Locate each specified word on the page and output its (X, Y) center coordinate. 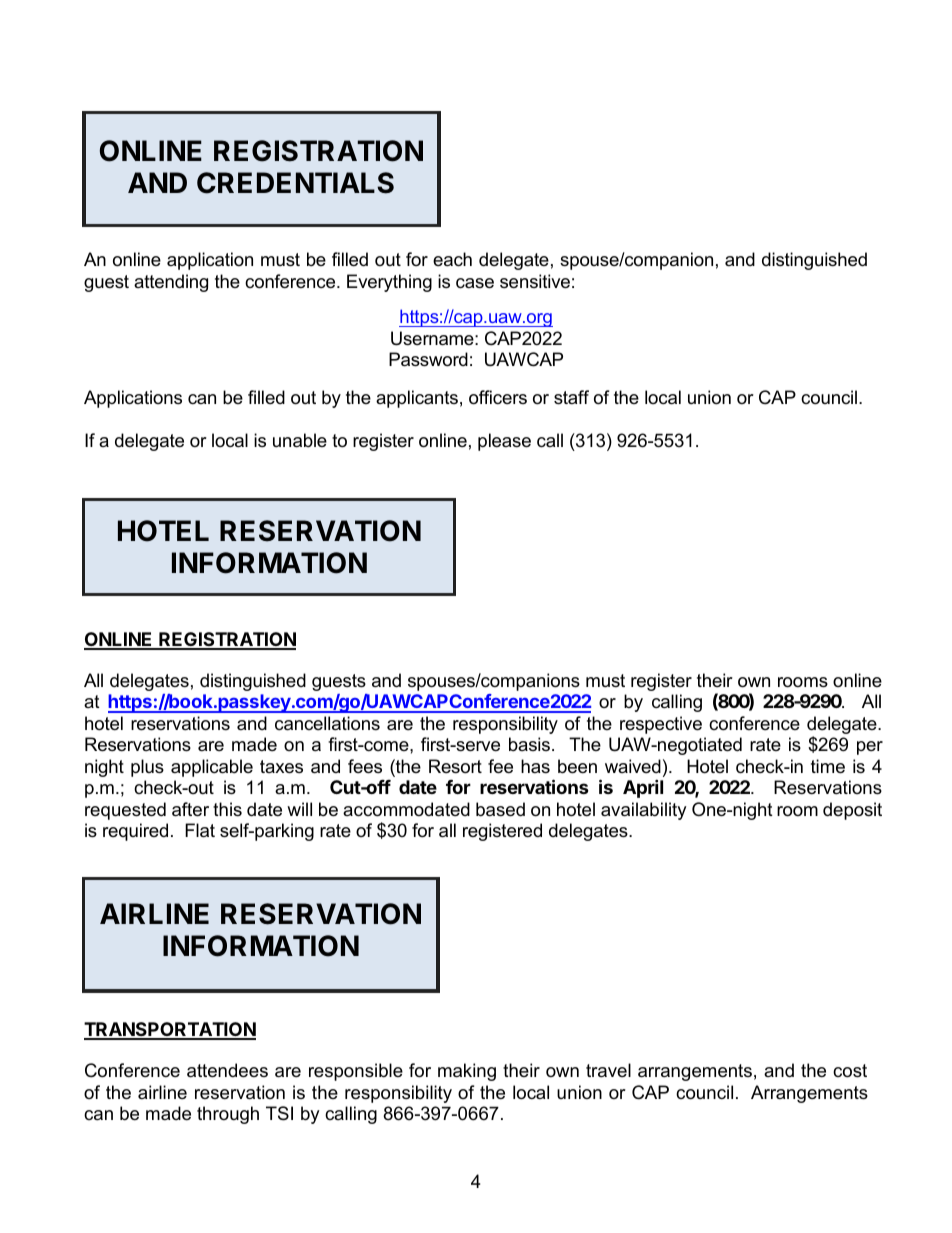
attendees (227, 1070)
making (467, 1072)
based (500, 809)
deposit (852, 811)
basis (529, 744)
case (475, 283)
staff (571, 397)
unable (300, 440)
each (452, 259)
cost (850, 1071)
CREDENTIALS (295, 183)
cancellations (327, 723)
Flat (200, 830)
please (504, 442)
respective (661, 725)
